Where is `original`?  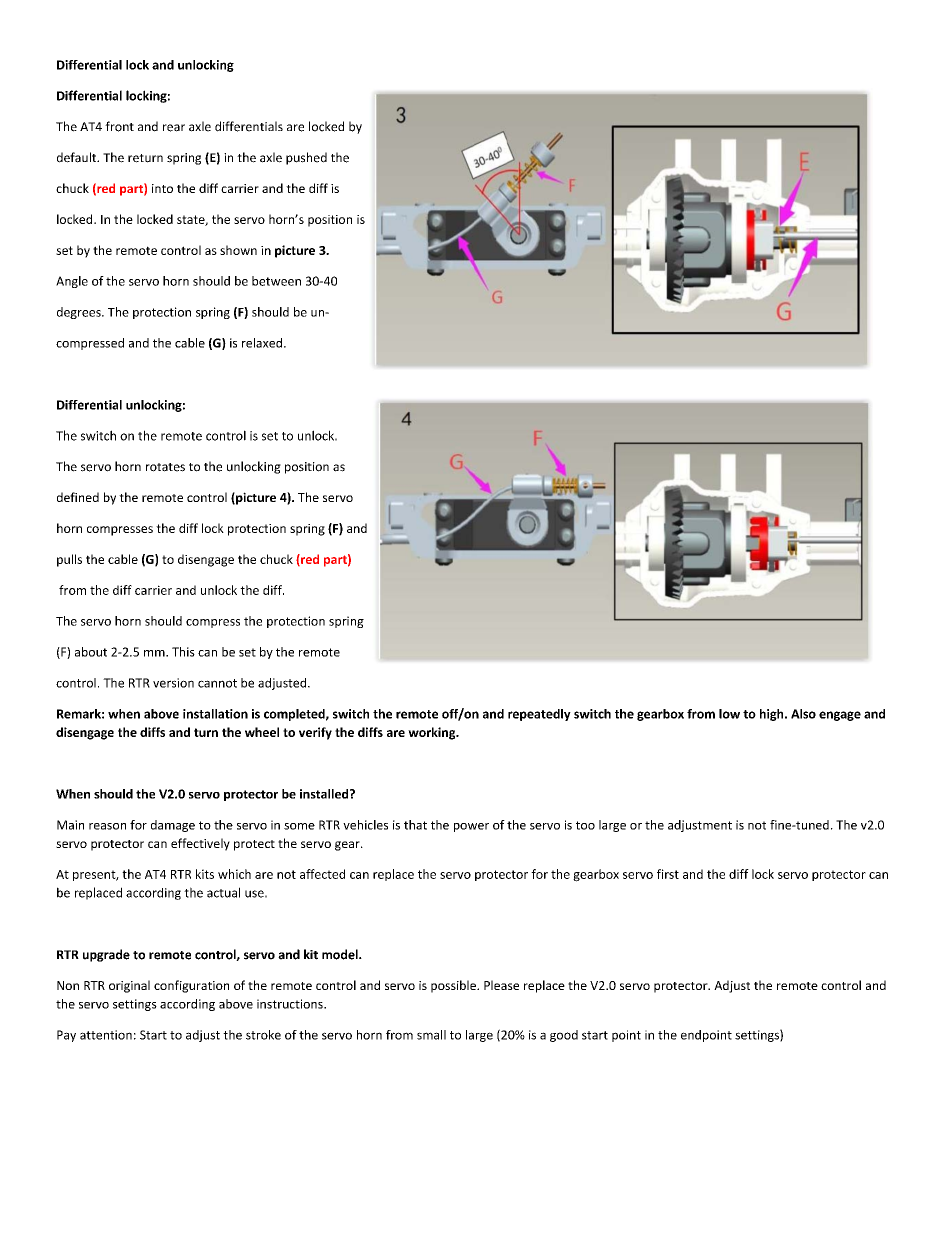
original is located at coordinates (129, 986).
